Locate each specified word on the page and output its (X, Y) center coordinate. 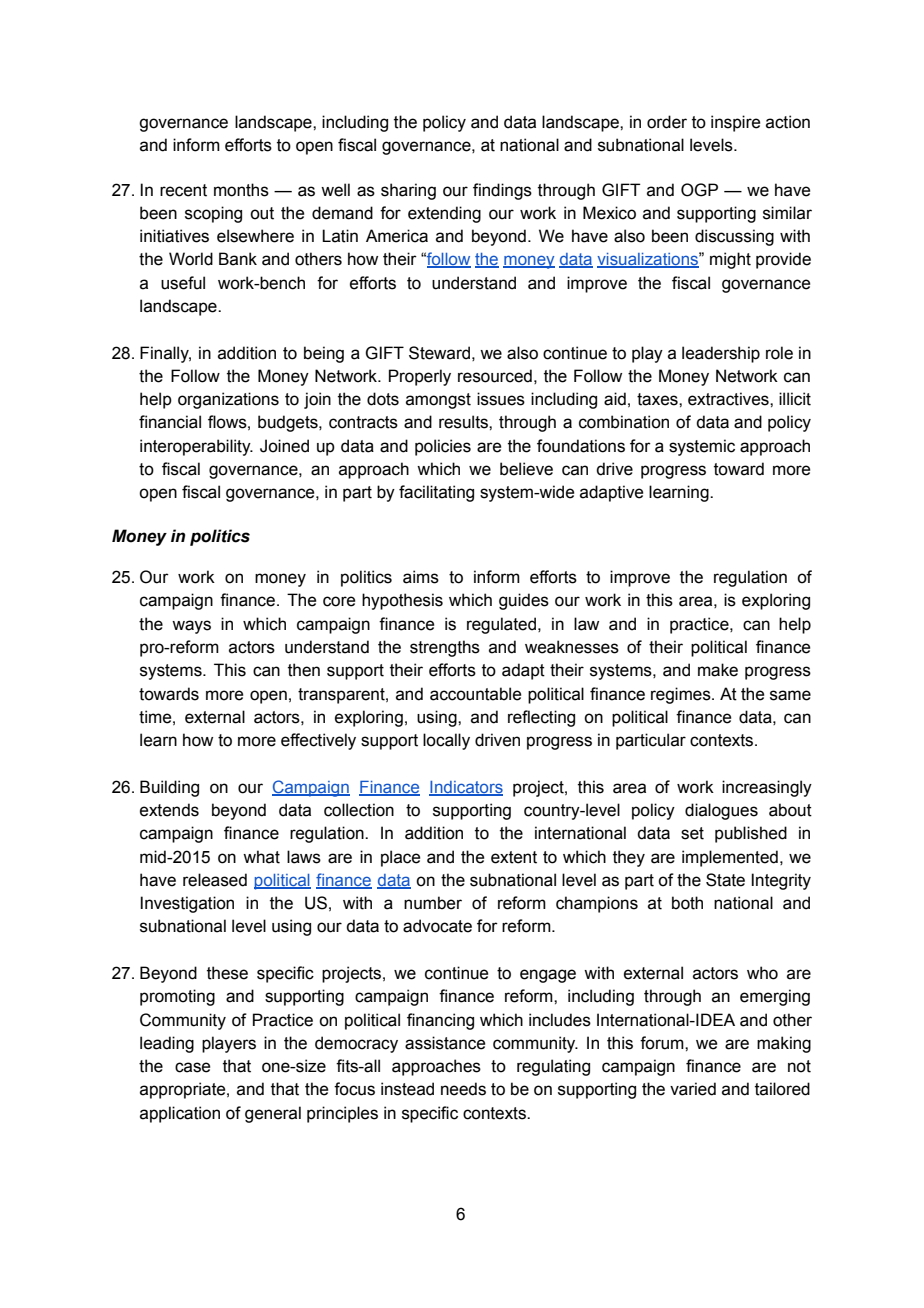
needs (463, 1089)
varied (693, 1089)
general (273, 1114)
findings (502, 191)
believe (526, 469)
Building (169, 788)
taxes (658, 399)
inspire (735, 123)
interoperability (196, 447)
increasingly (767, 788)
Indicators (466, 788)
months (241, 190)
